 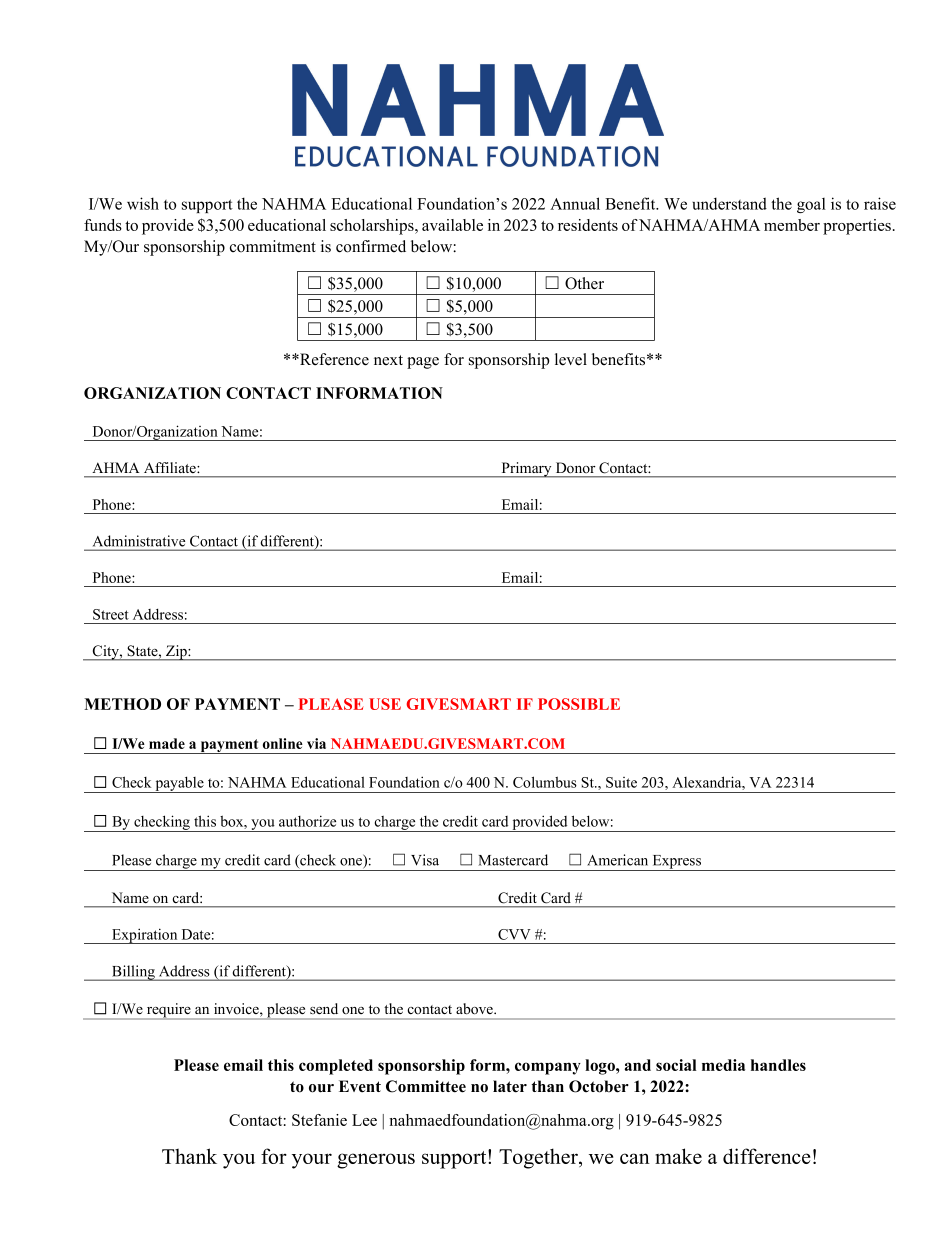 I want to click on POSSIBLE, so click(x=579, y=704).
